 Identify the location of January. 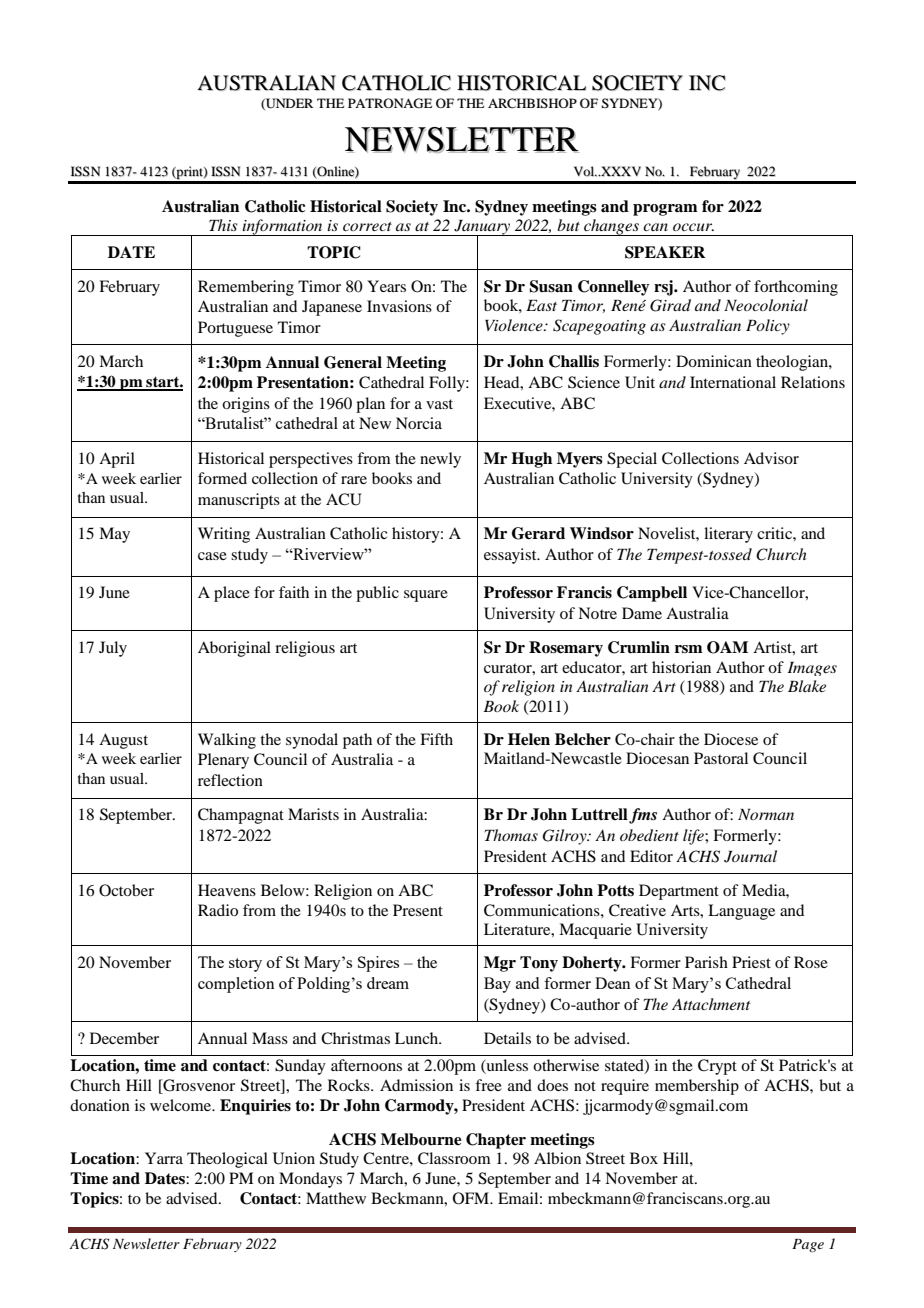
(482, 228).
